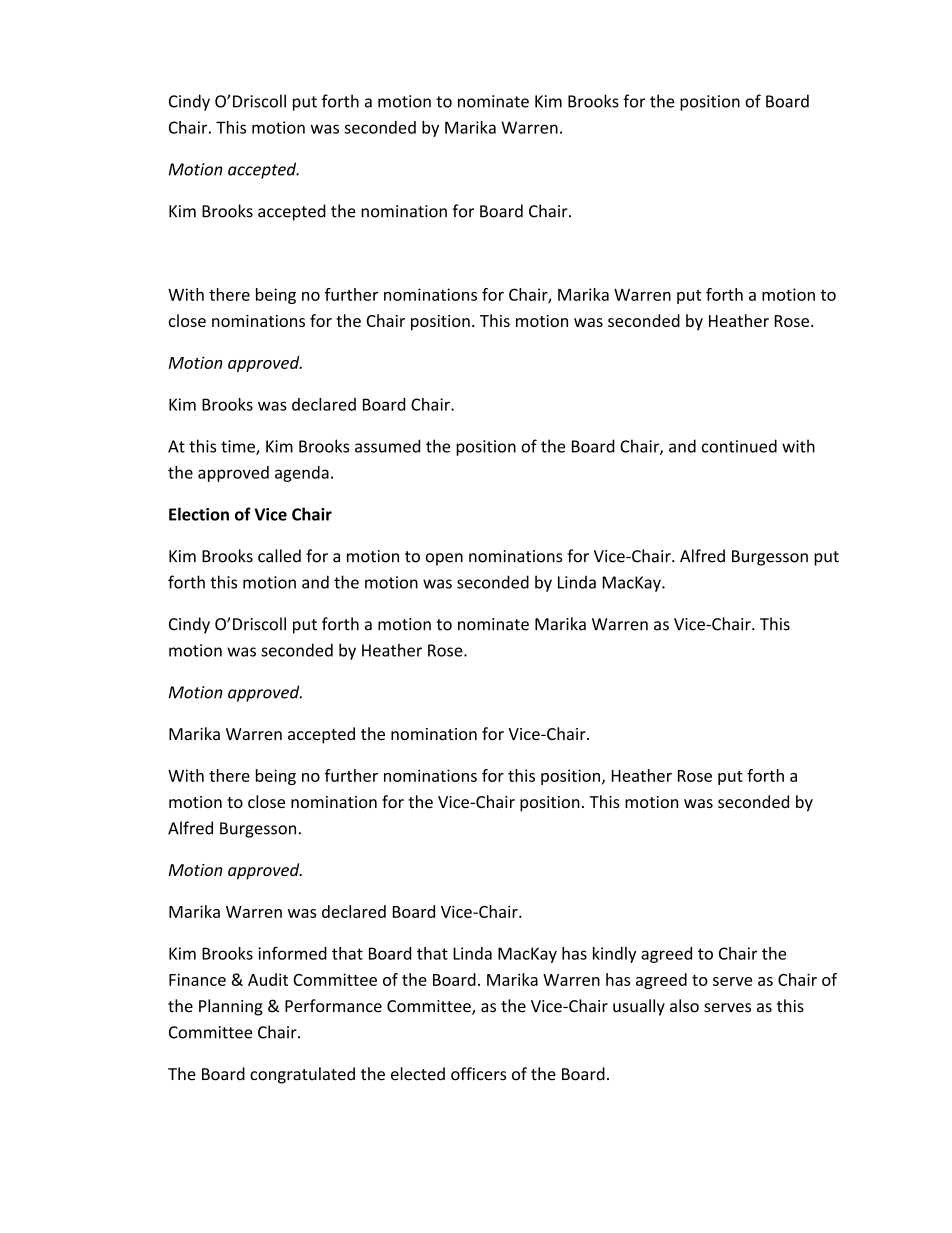 The image size is (952, 1233). I want to click on congratulated, so click(302, 1075).
